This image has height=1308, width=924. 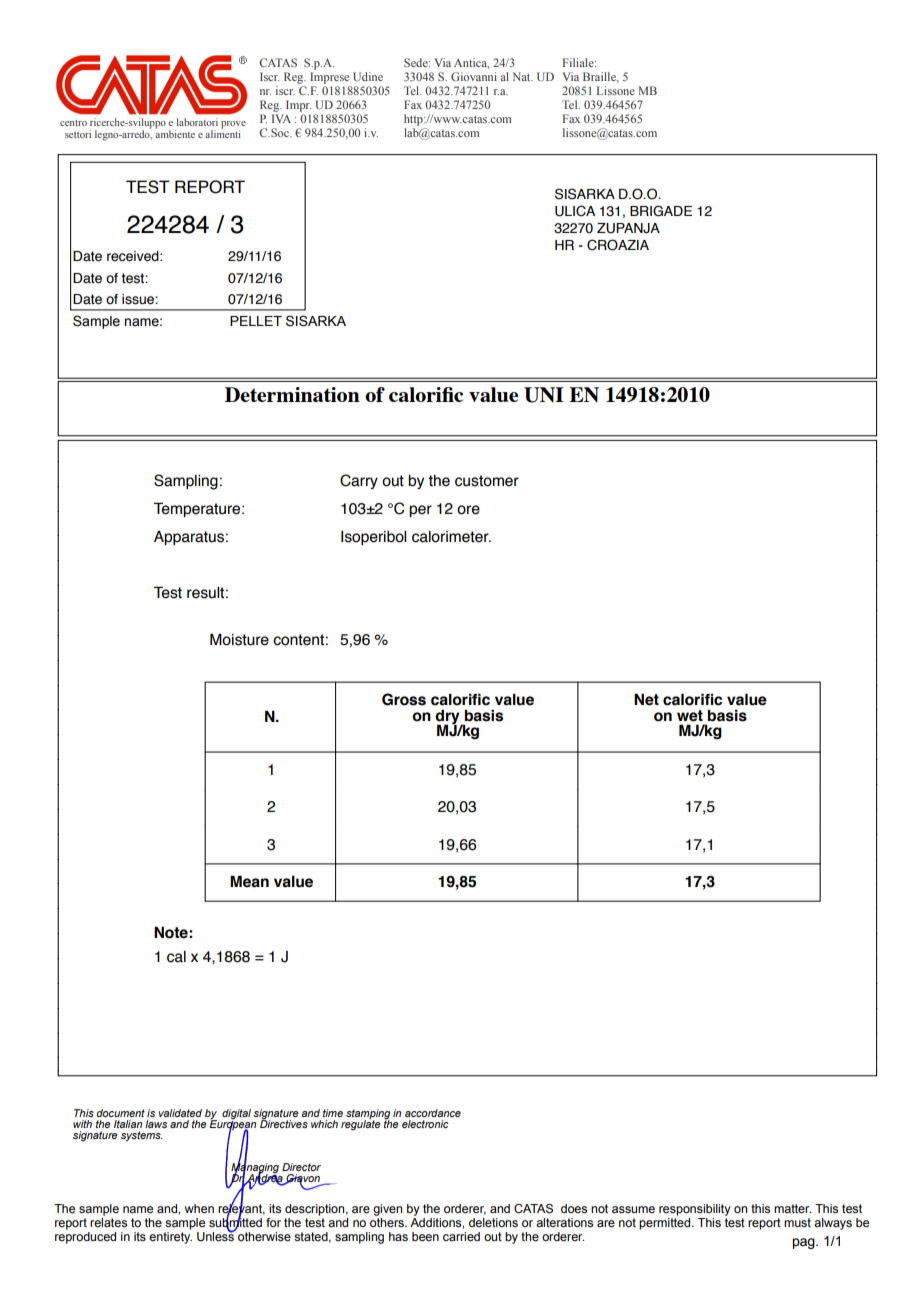 What do you see at coordinates (544, 395) in the image?
I see `UNI` at bounding box center [544, 395].
